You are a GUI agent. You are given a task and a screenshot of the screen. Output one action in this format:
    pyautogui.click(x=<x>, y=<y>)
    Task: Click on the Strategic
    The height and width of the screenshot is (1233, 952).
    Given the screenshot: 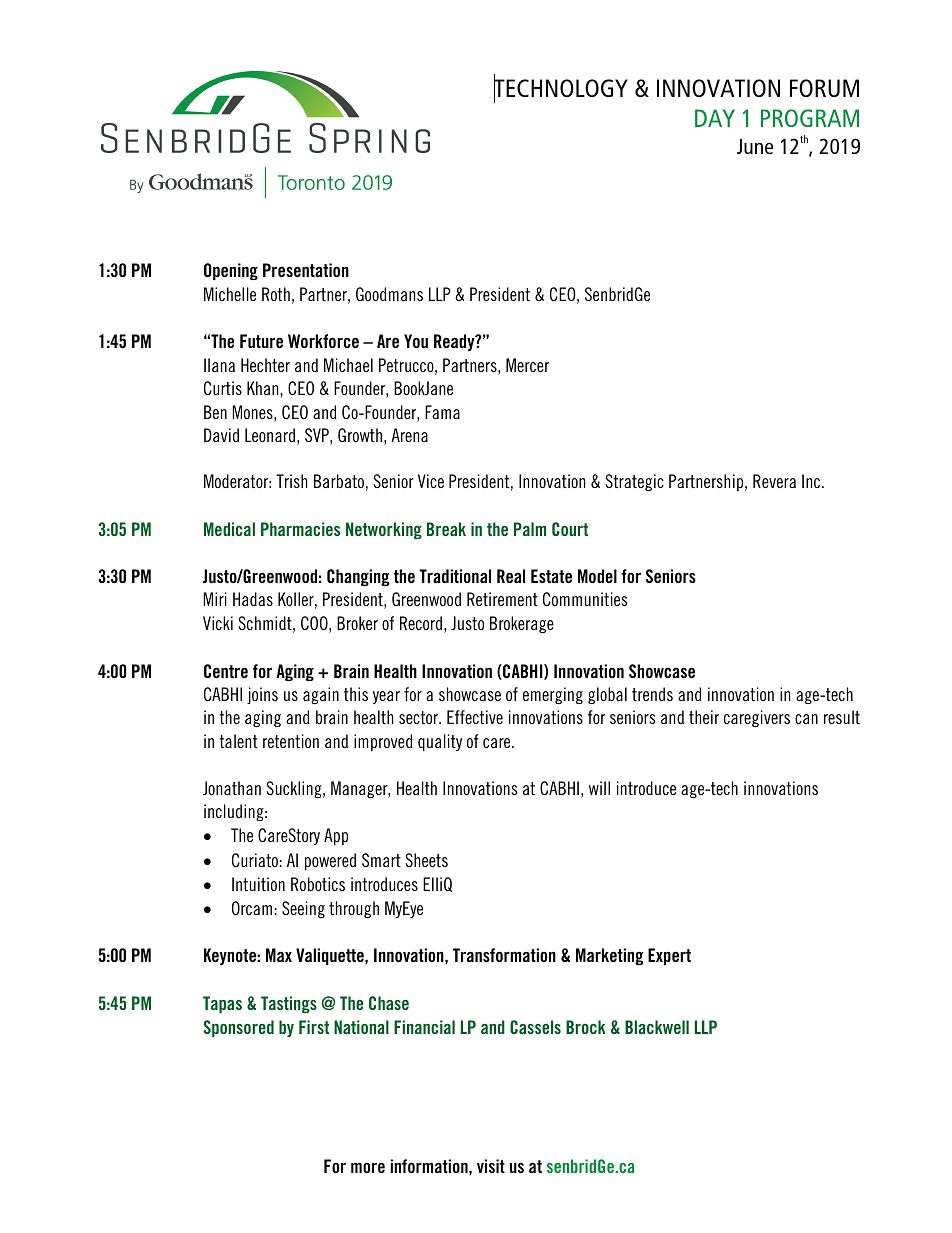 What is the action you would take?
    pyautogui.click(x=635, y=482)
